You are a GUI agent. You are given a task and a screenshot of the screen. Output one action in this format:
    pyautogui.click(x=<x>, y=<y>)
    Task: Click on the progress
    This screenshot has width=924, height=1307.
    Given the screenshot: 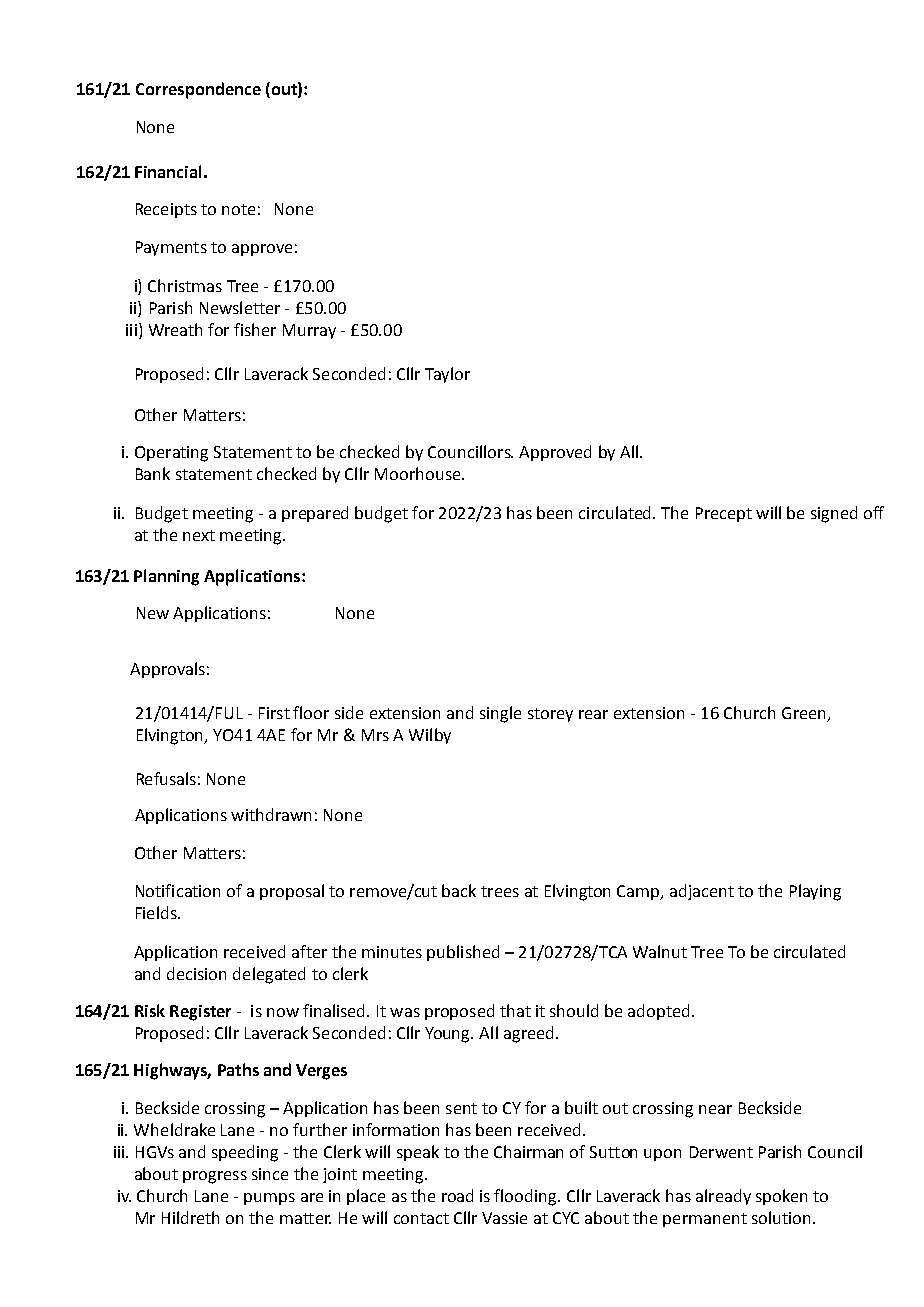 What is the action you would take?
    pyautogui.click(x=215, y=1177)
